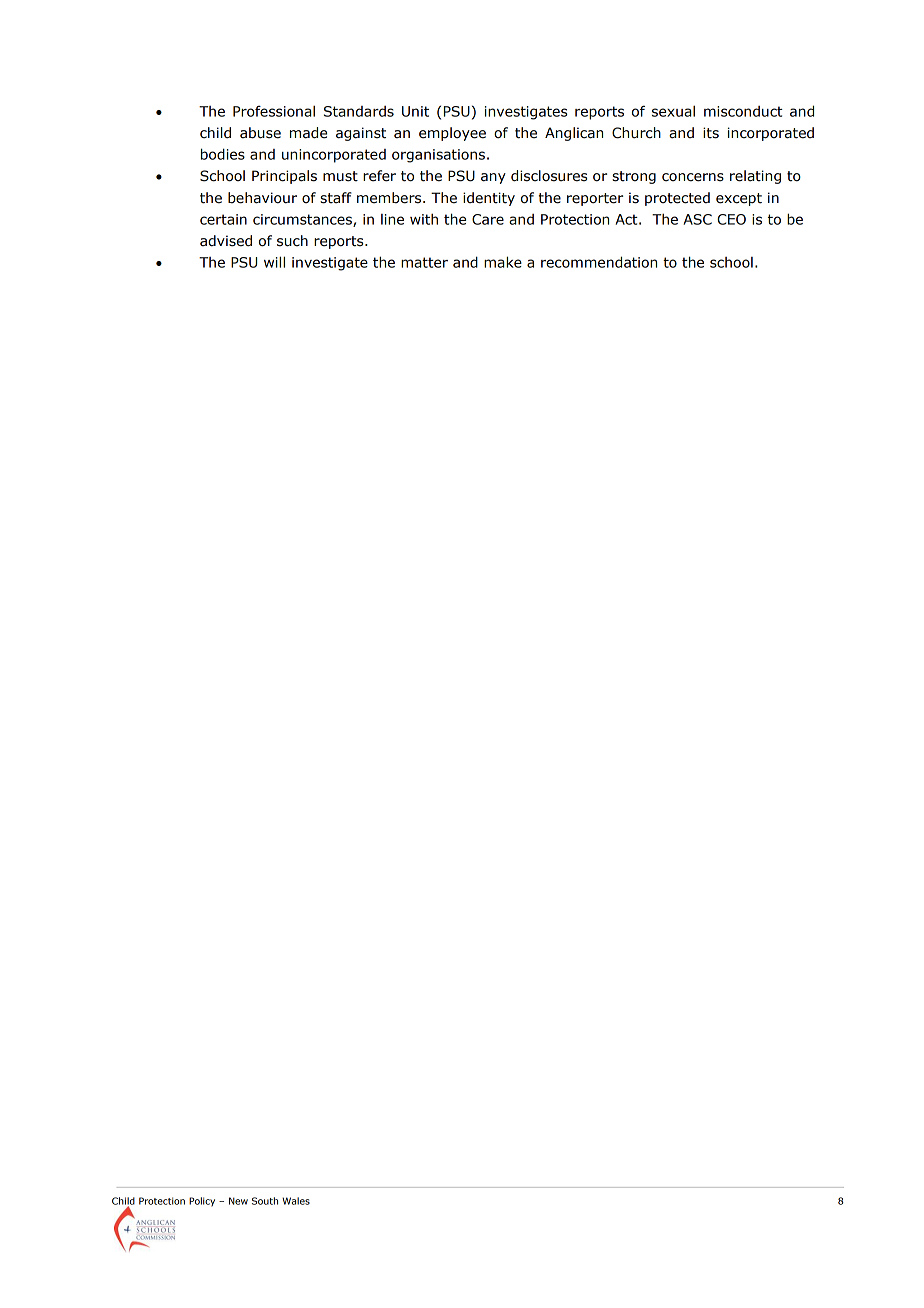 This page has height=1308, width=924. Describe the element at coordinates (274, 262) in the page. I see `will` at that location.
